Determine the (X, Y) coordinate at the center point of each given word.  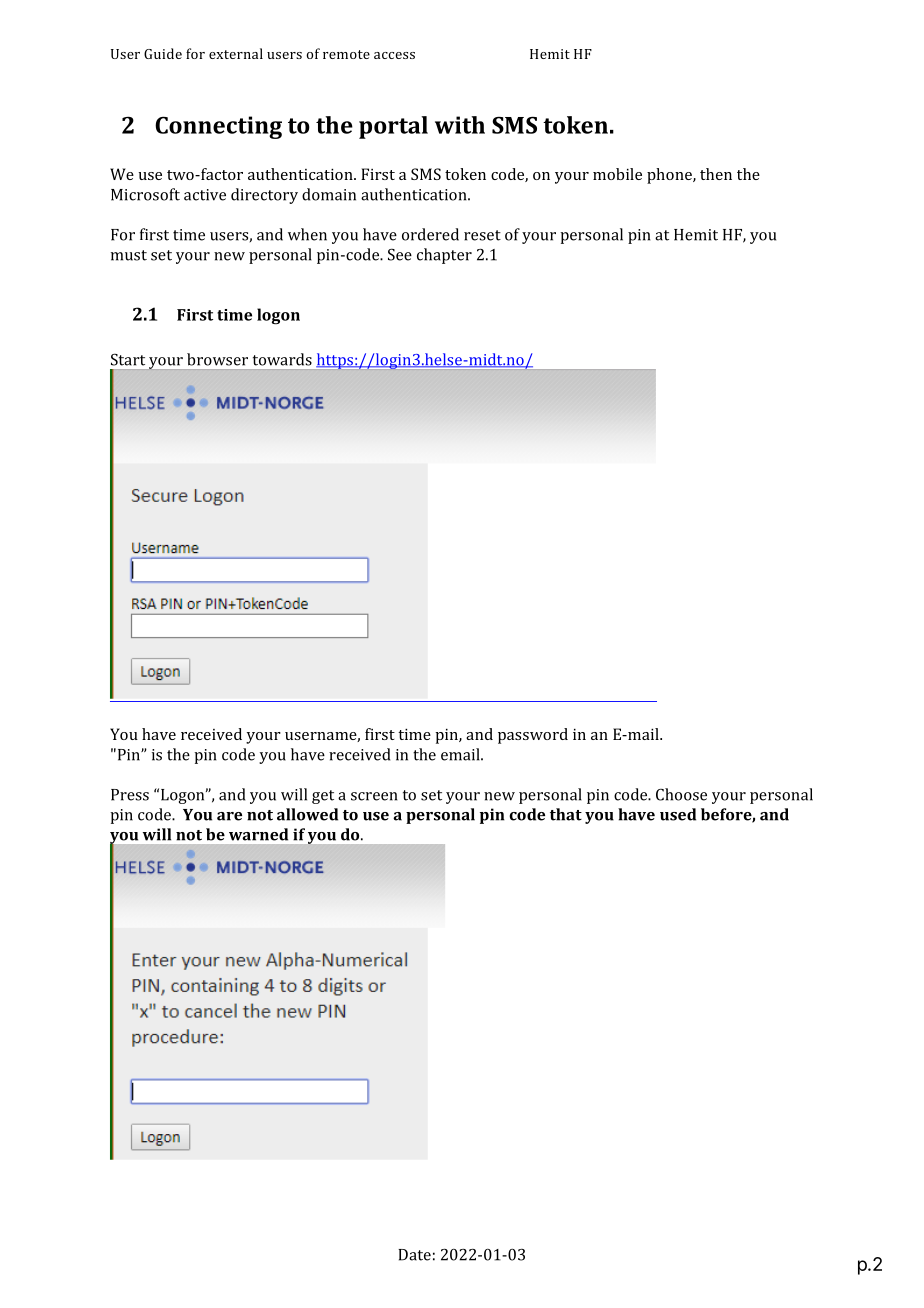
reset (482, 235)
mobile (617, 174)
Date (414, 1255)
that (566, 814)
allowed (307, 814)
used (678, 814)
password (533, 736)
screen (374, 796)
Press (130, 795)
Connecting (218, 127)
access (394, 55)
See (400, 254)
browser (217, 359)
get (323, 797)
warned (258, 834)
